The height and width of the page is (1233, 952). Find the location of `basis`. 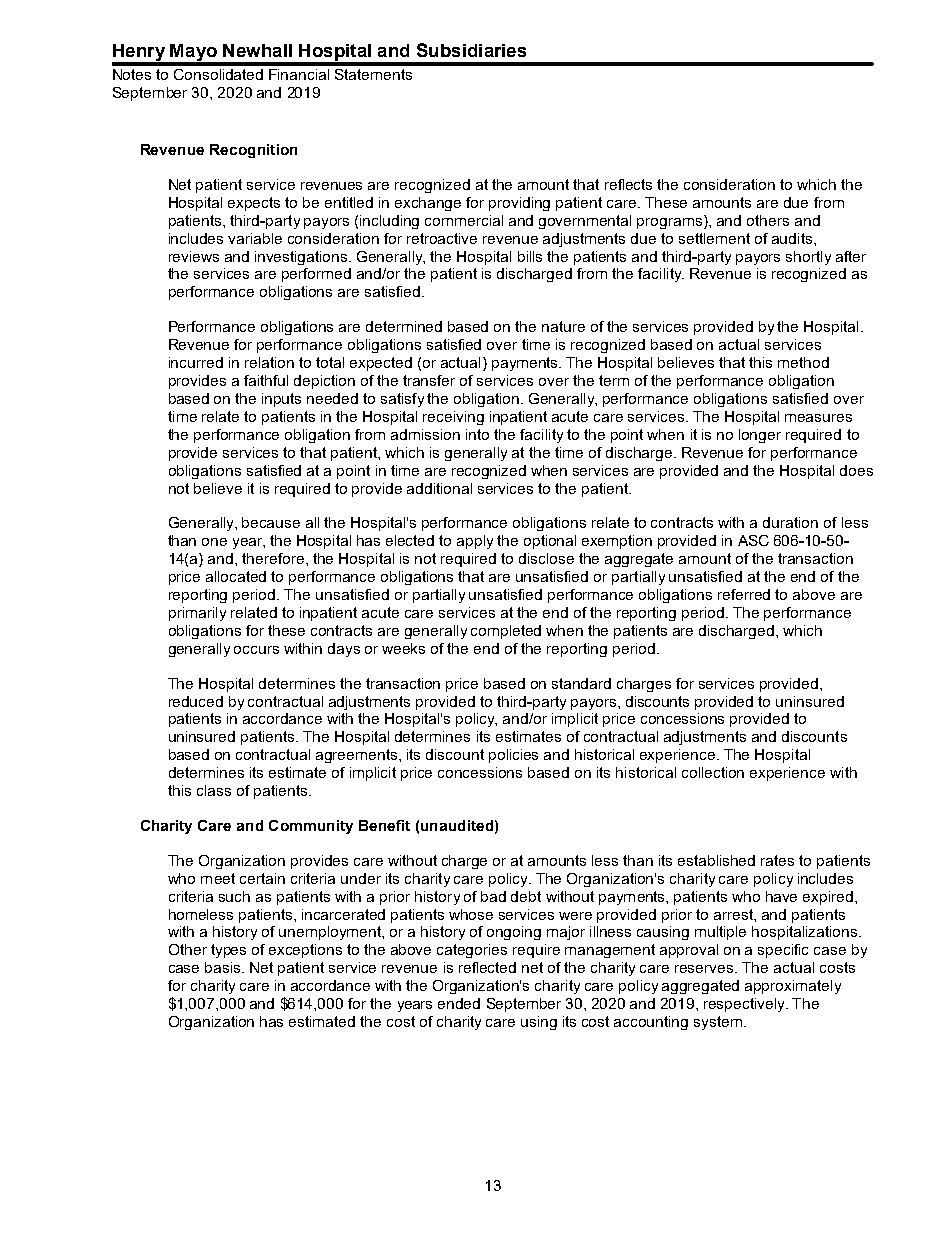

basis is located at coordinates (224, 967).
